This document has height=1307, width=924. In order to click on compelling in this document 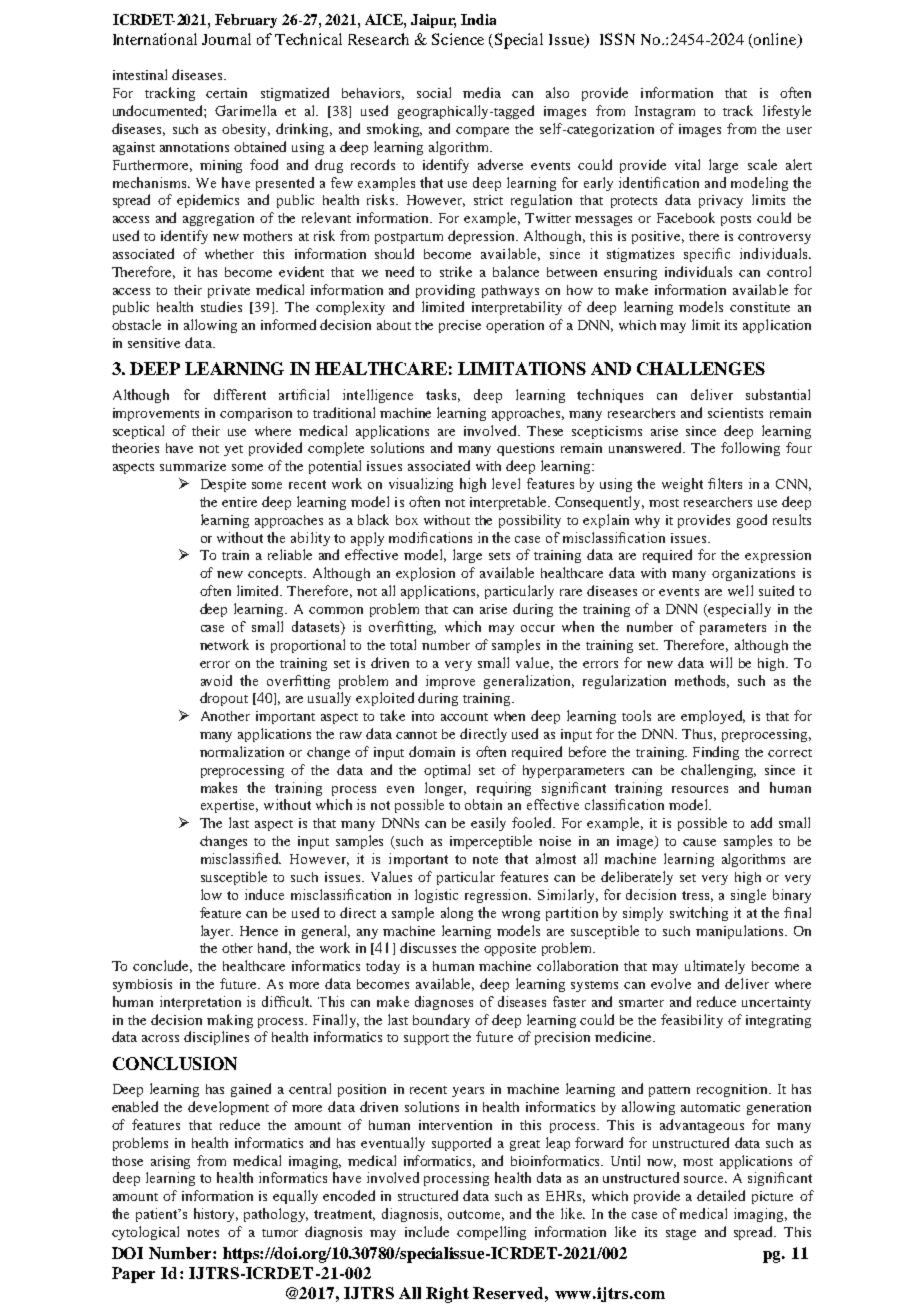, I will do `click(491, 1233)`.
